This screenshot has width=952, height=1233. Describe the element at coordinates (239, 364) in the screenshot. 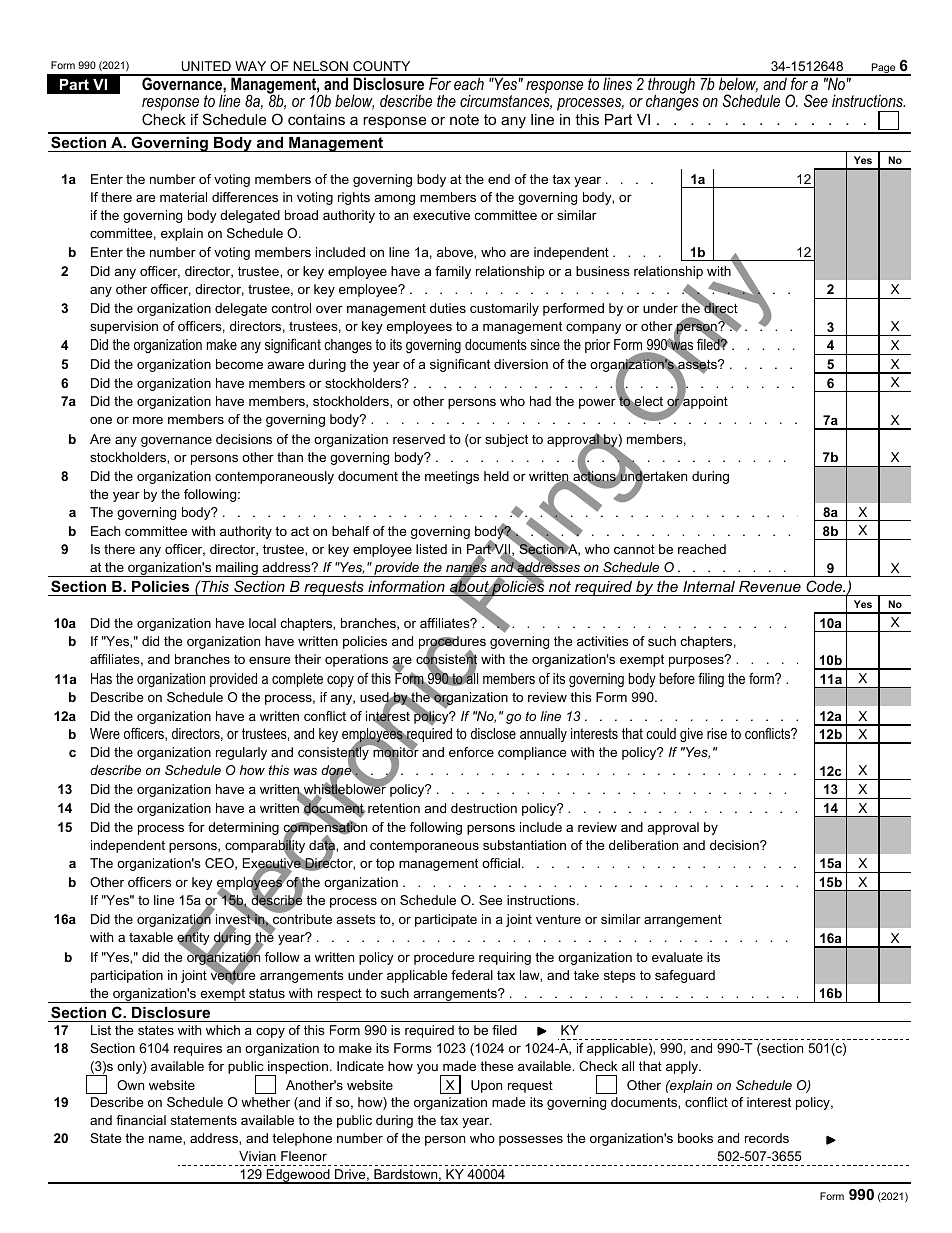

I see `become` at that location.
